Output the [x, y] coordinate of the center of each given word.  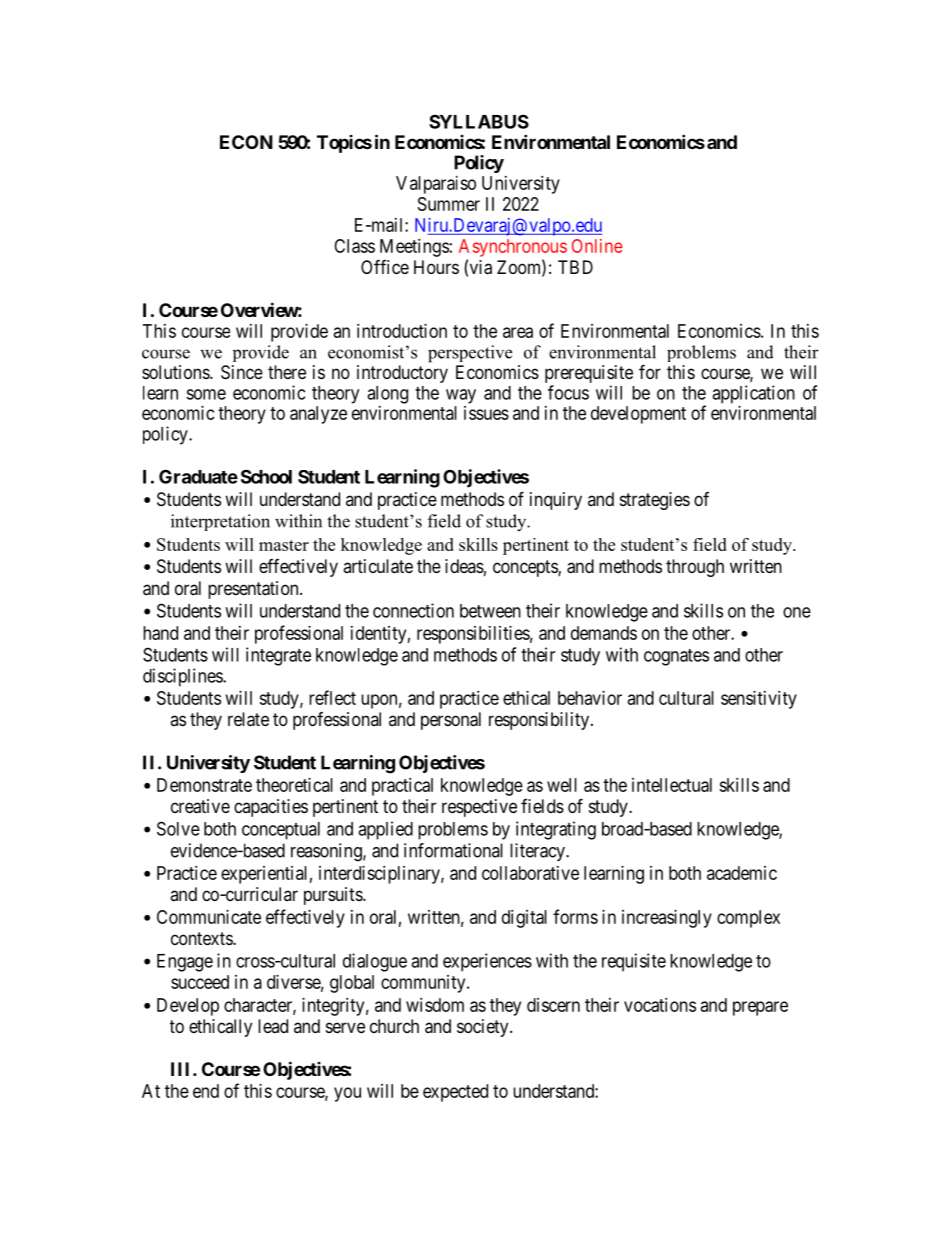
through [695, 568]
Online [597, 246]
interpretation [220, 522]
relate [248, 719]
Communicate [209, 917]
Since [242, 372]
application [753, 394]
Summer [449, 204]
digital [524, 919]
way [461, 396]
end [206, 1091]
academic [742, 873]
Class [354, 246]
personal [451, 721]
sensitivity [759, 700]
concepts [526, 568]
